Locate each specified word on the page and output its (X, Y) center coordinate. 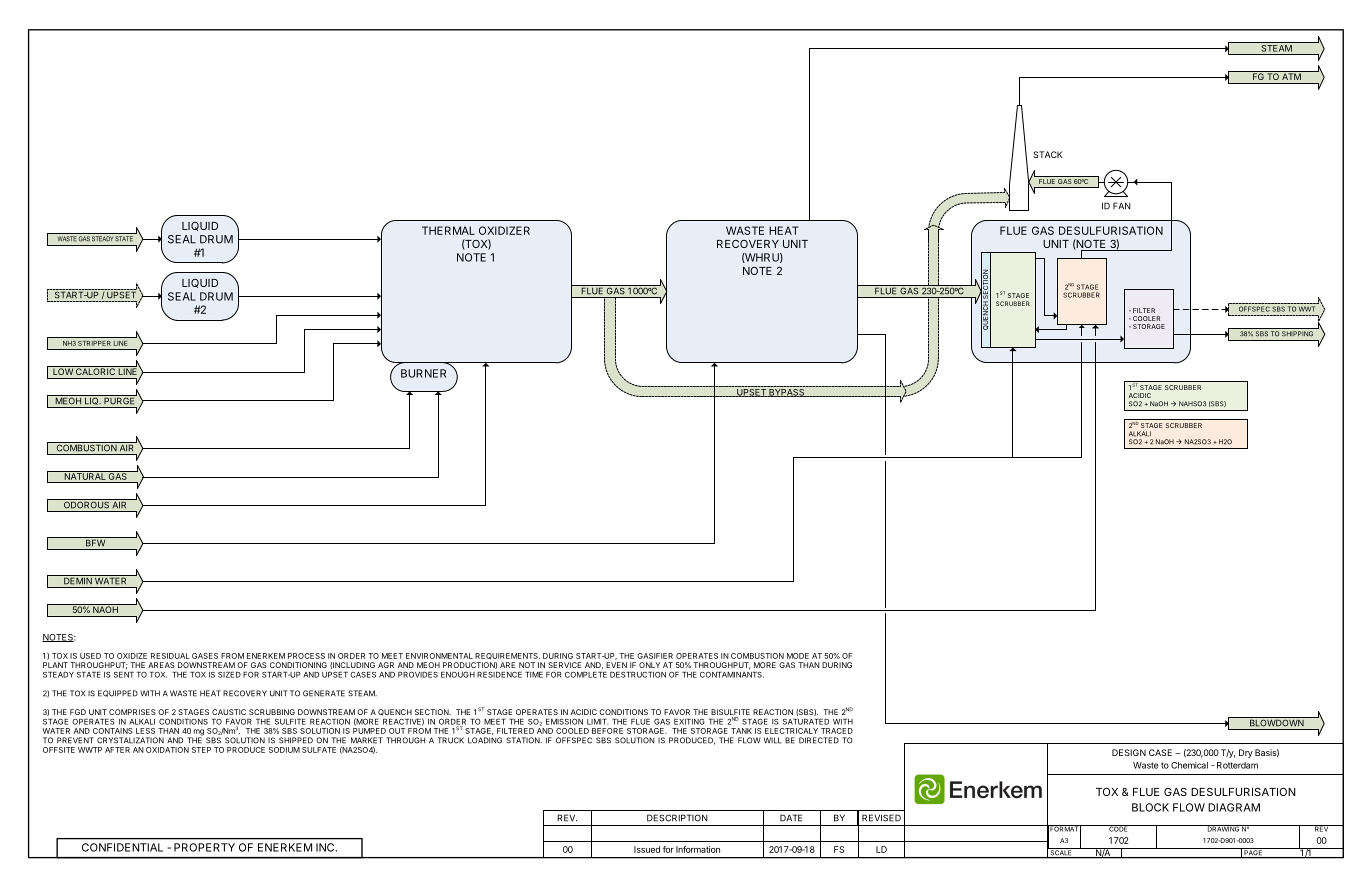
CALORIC (95, 371)
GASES (205, 656)
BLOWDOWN (1276, 722)
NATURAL (85, 475)
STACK (1048, 154)
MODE (798, 656)
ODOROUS (86, 504)
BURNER (423, 373)
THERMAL (448, 230)
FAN (1122, 206)
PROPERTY (204, 847)
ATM (1291, 75)
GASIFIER (655, 656)
